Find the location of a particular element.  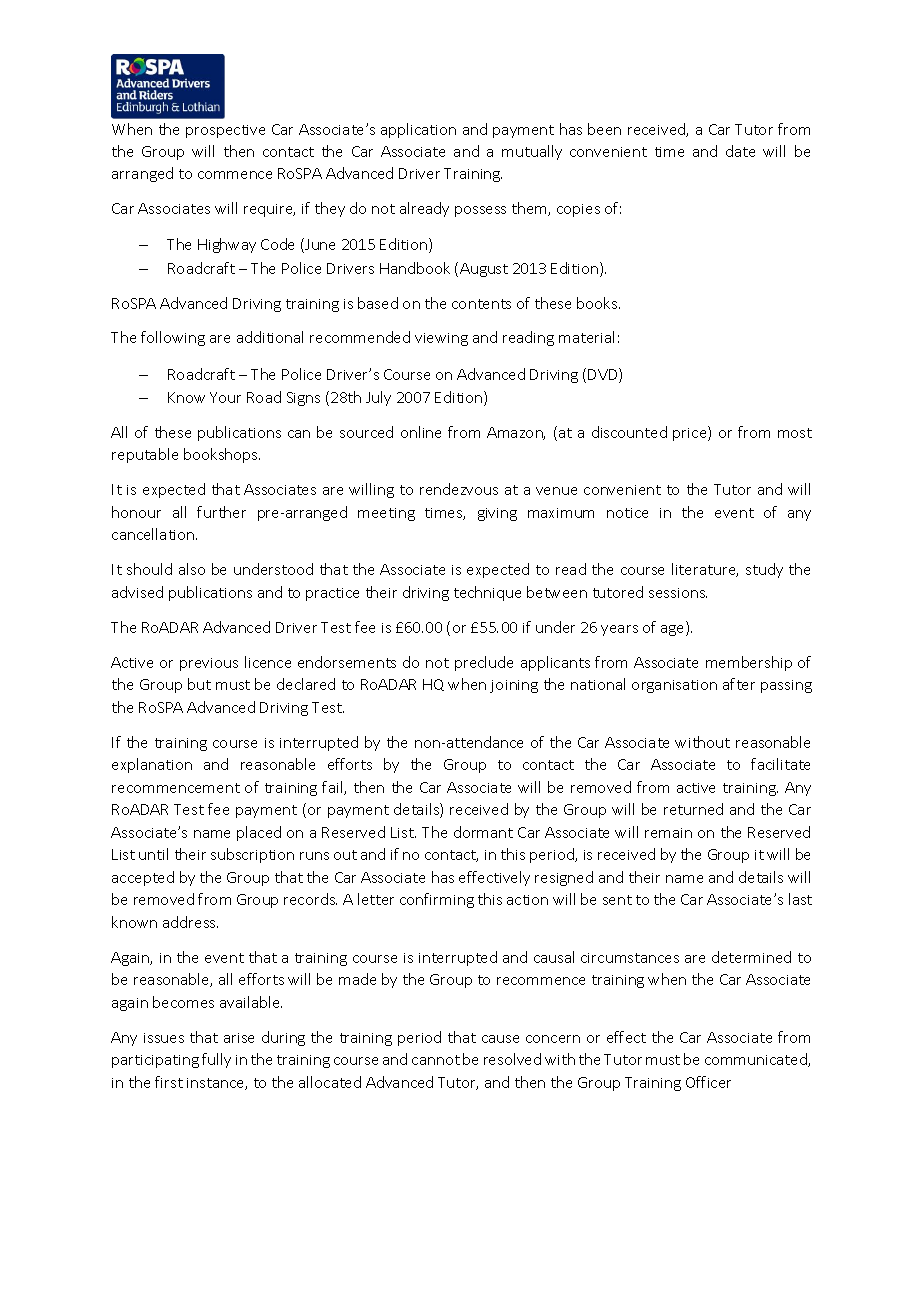

communicated is located at coordinates (757, 1060).
